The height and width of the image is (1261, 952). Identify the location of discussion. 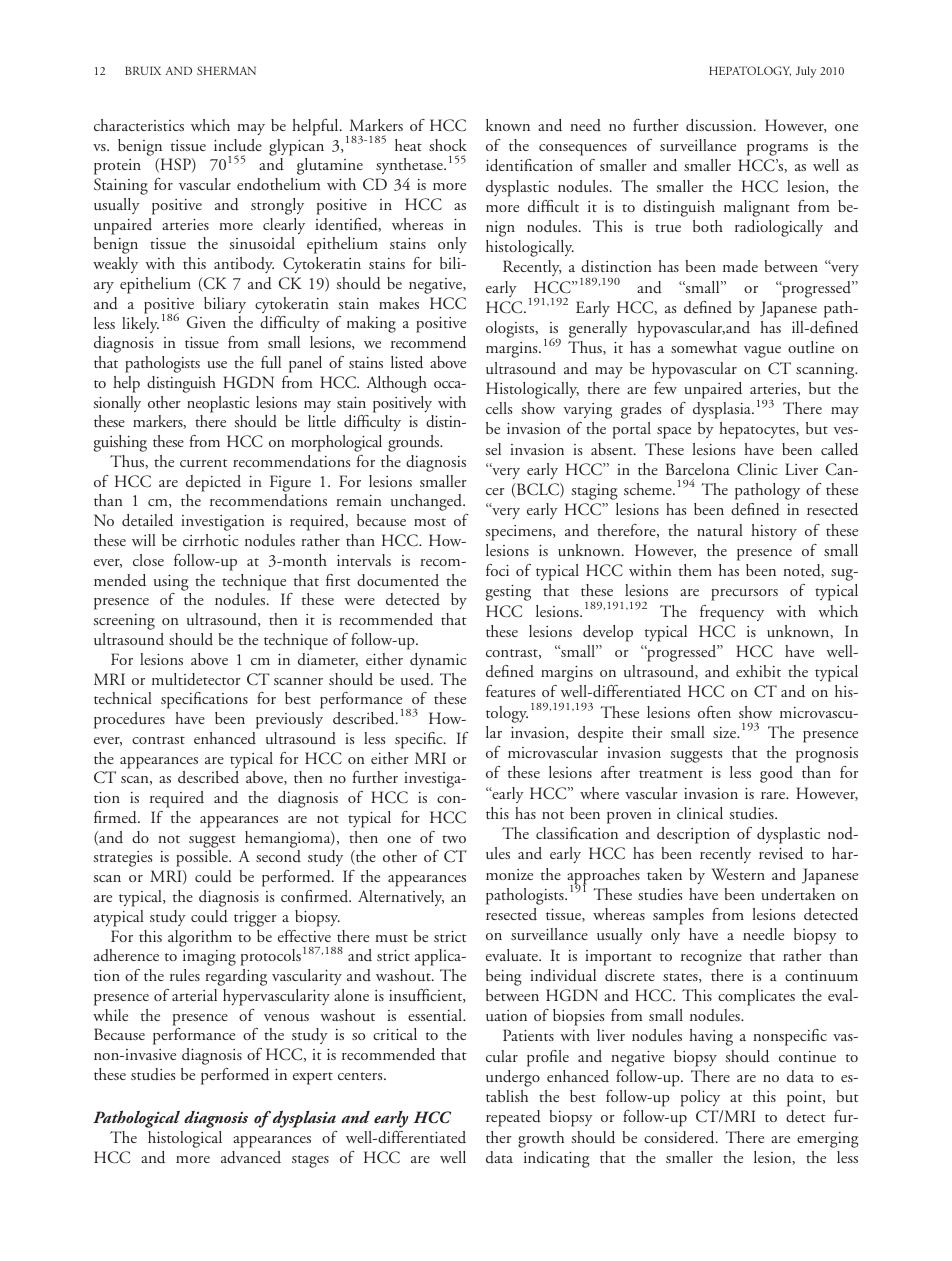
(720, 125).
